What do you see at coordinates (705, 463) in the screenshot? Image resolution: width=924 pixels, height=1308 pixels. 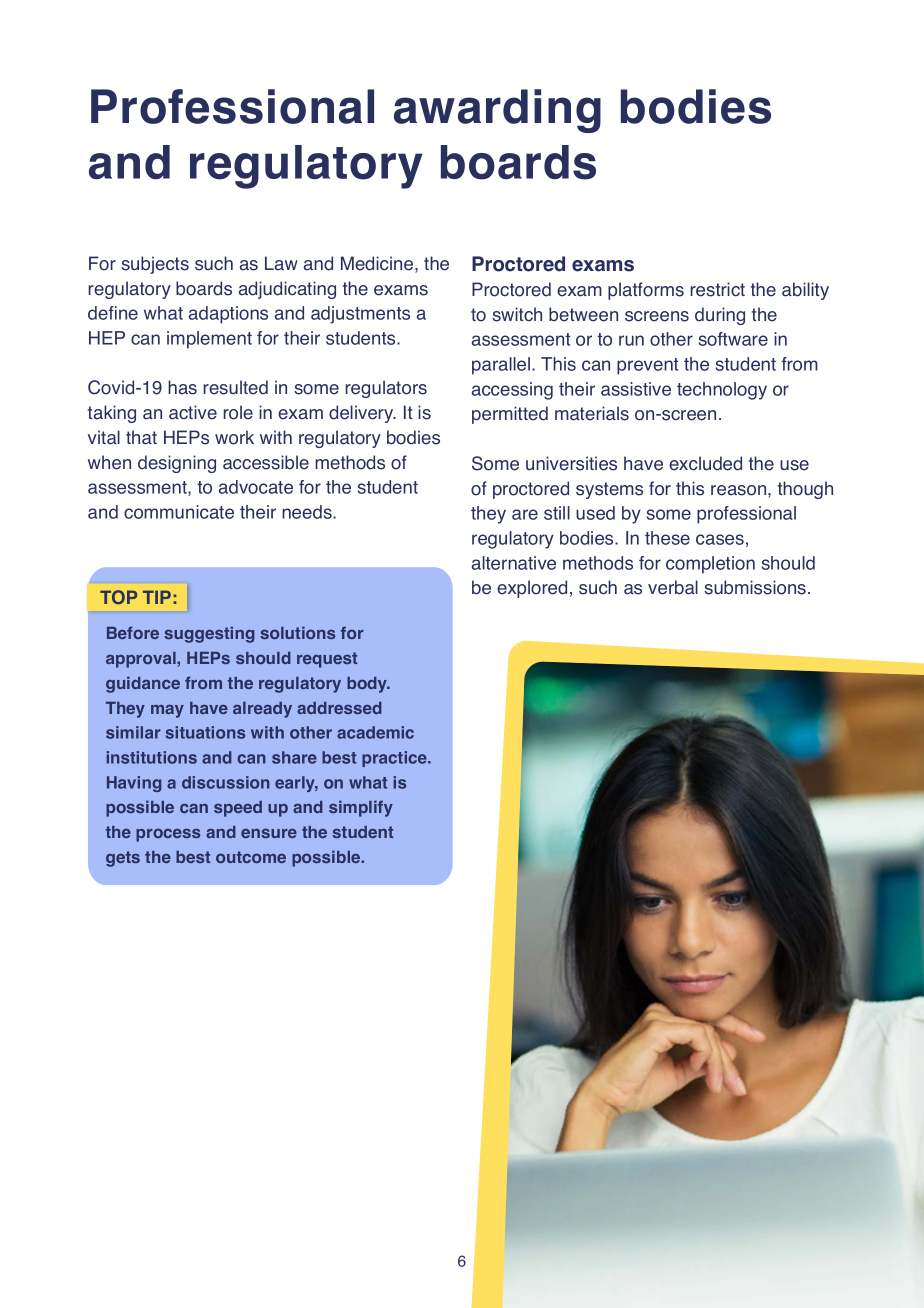 I see `excluded` at bounding box center [705, 463].
